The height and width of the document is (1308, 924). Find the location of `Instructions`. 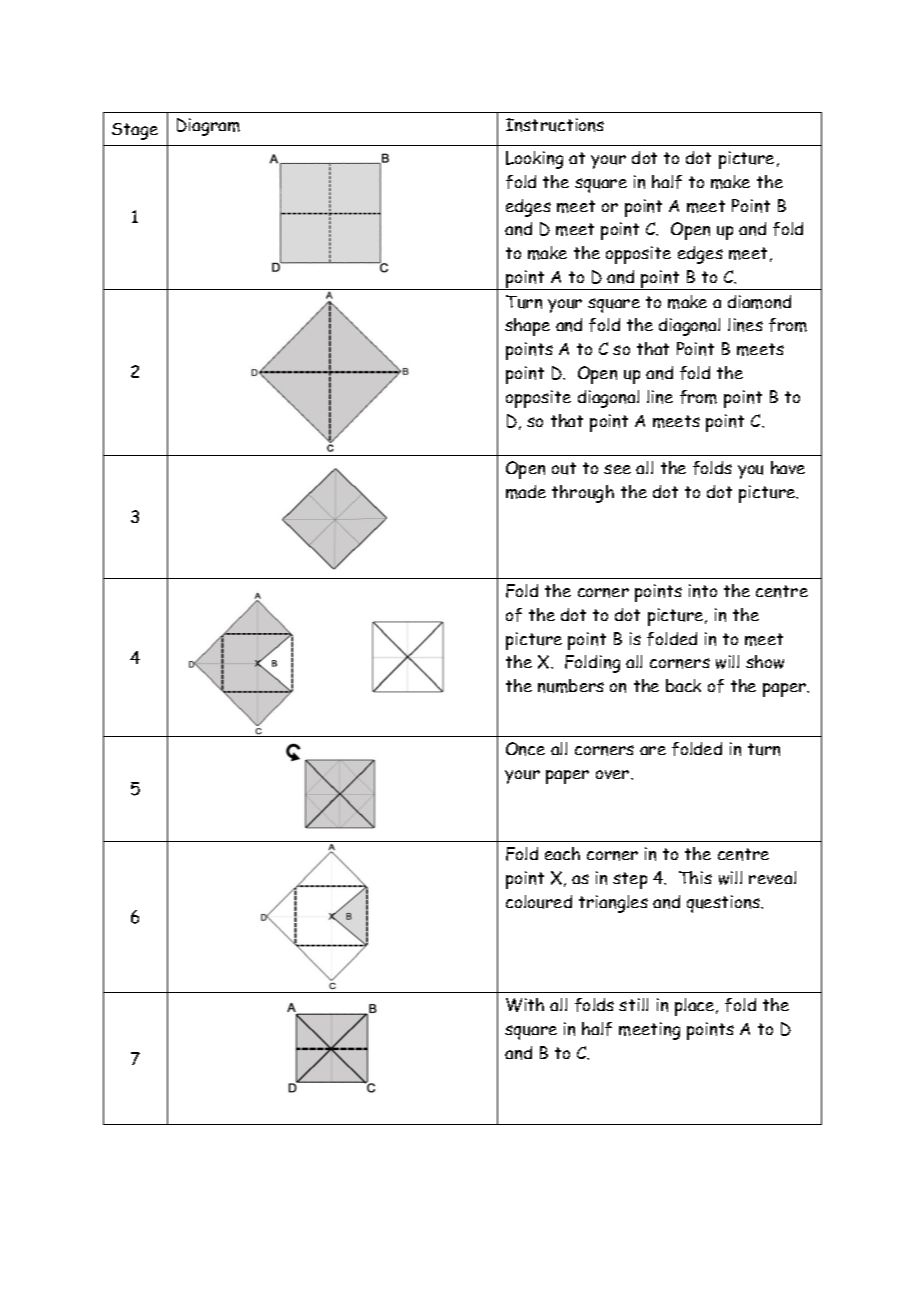

Instructions is located at coordinates (555, 125).
